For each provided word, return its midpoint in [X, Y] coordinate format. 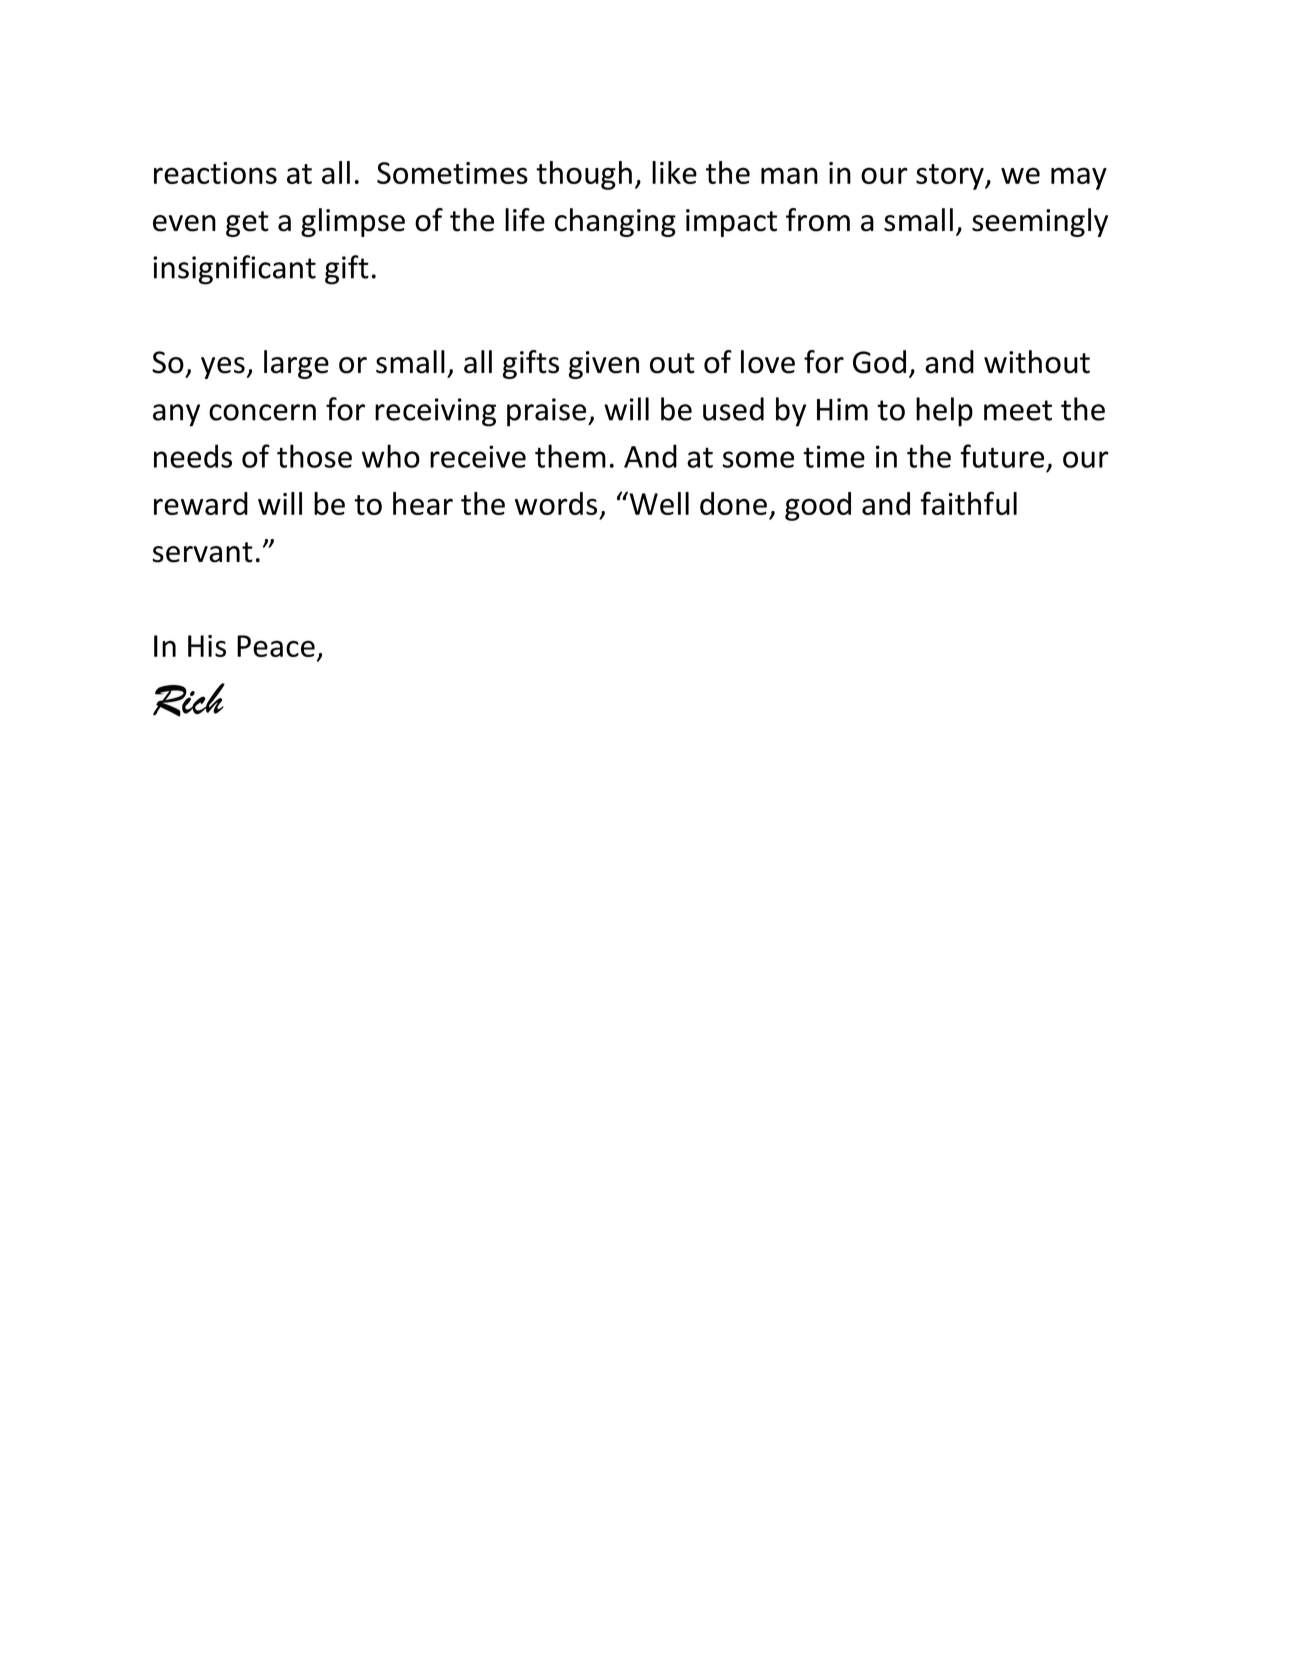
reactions [215, 173]
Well [658, 503]
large [296, 364]
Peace [276, 646]
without [1037, 362]
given [604, 365]
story [951, 177]
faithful [968, 503]
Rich [189, 700]
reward [201, 503]
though [584, 175]
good [818, 506]
